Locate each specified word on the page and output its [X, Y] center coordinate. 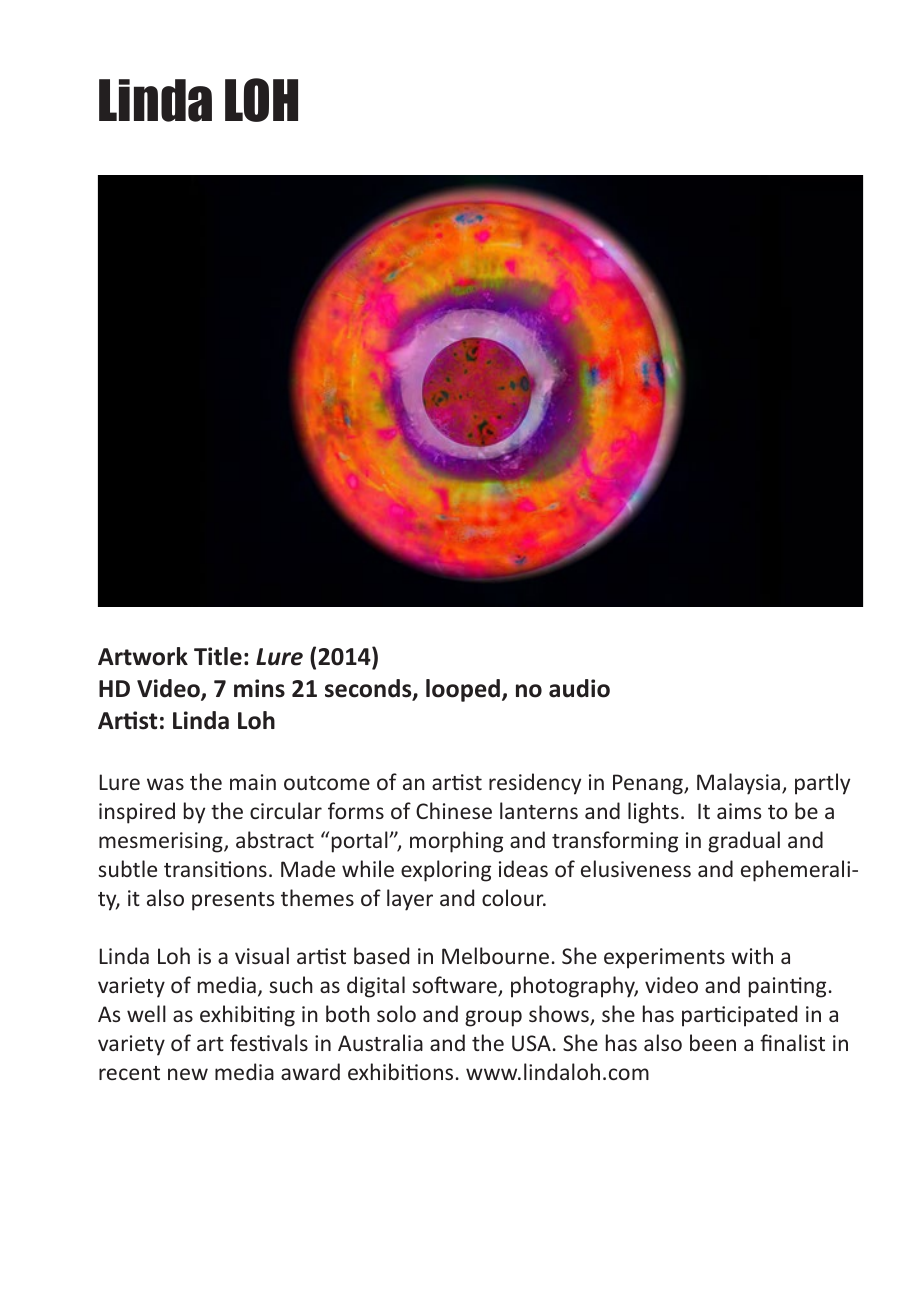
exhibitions [400, 1071]
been [713, 1042]
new [188, 1074]
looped [463, 690]
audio [579, 688]
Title [218, 656]
